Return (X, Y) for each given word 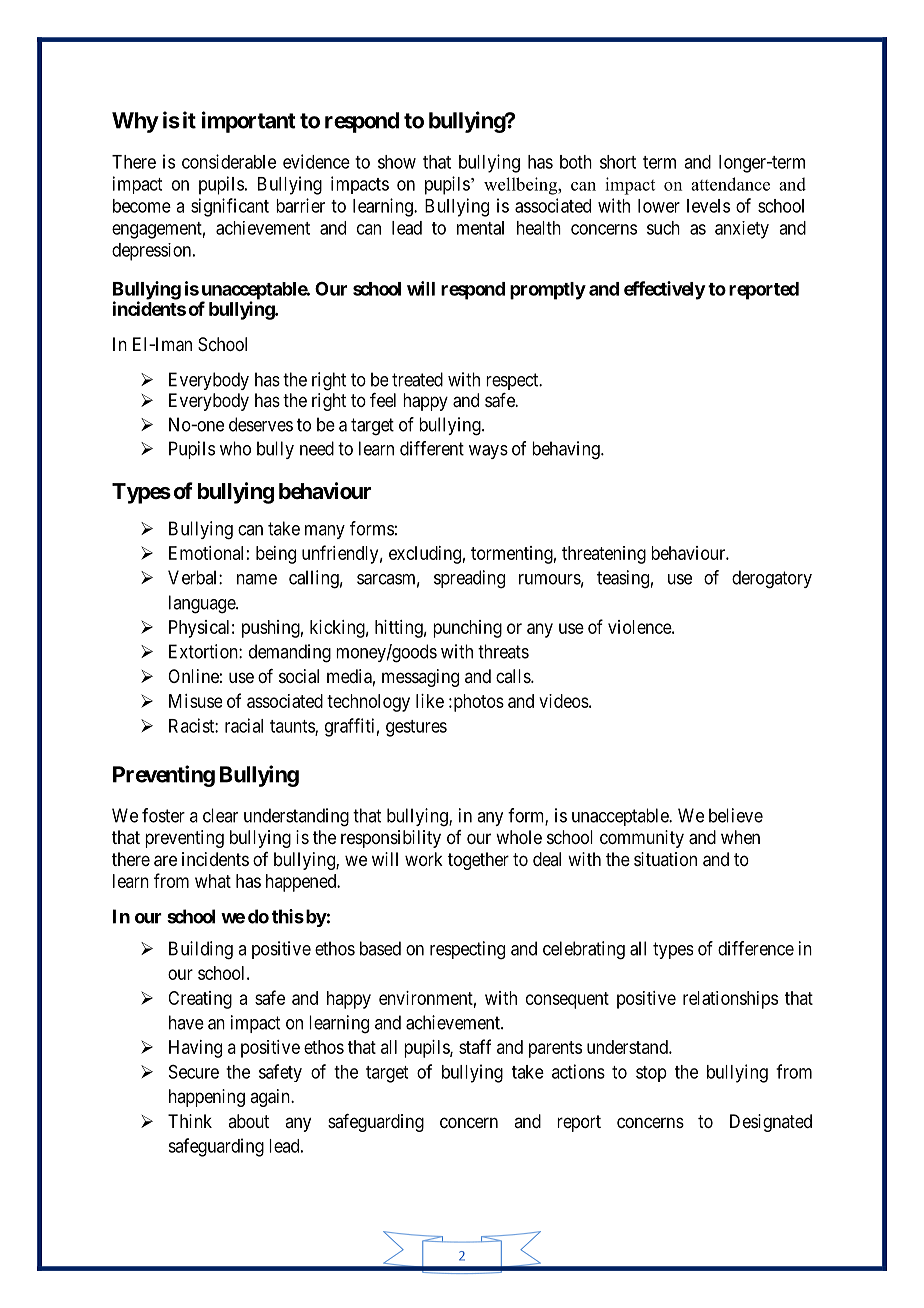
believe (736, 815)
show (397, 162)
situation (665, 859)
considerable (229, 161)
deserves (261, 424)
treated (417, 379)
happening (207, 1098)
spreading (469, 579)
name (257, 579)
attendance (730, 184)
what (213, 881)
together (478, 861)
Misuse (195, 701)
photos (477, 703)
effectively (665, 290)
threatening (604, 555)
